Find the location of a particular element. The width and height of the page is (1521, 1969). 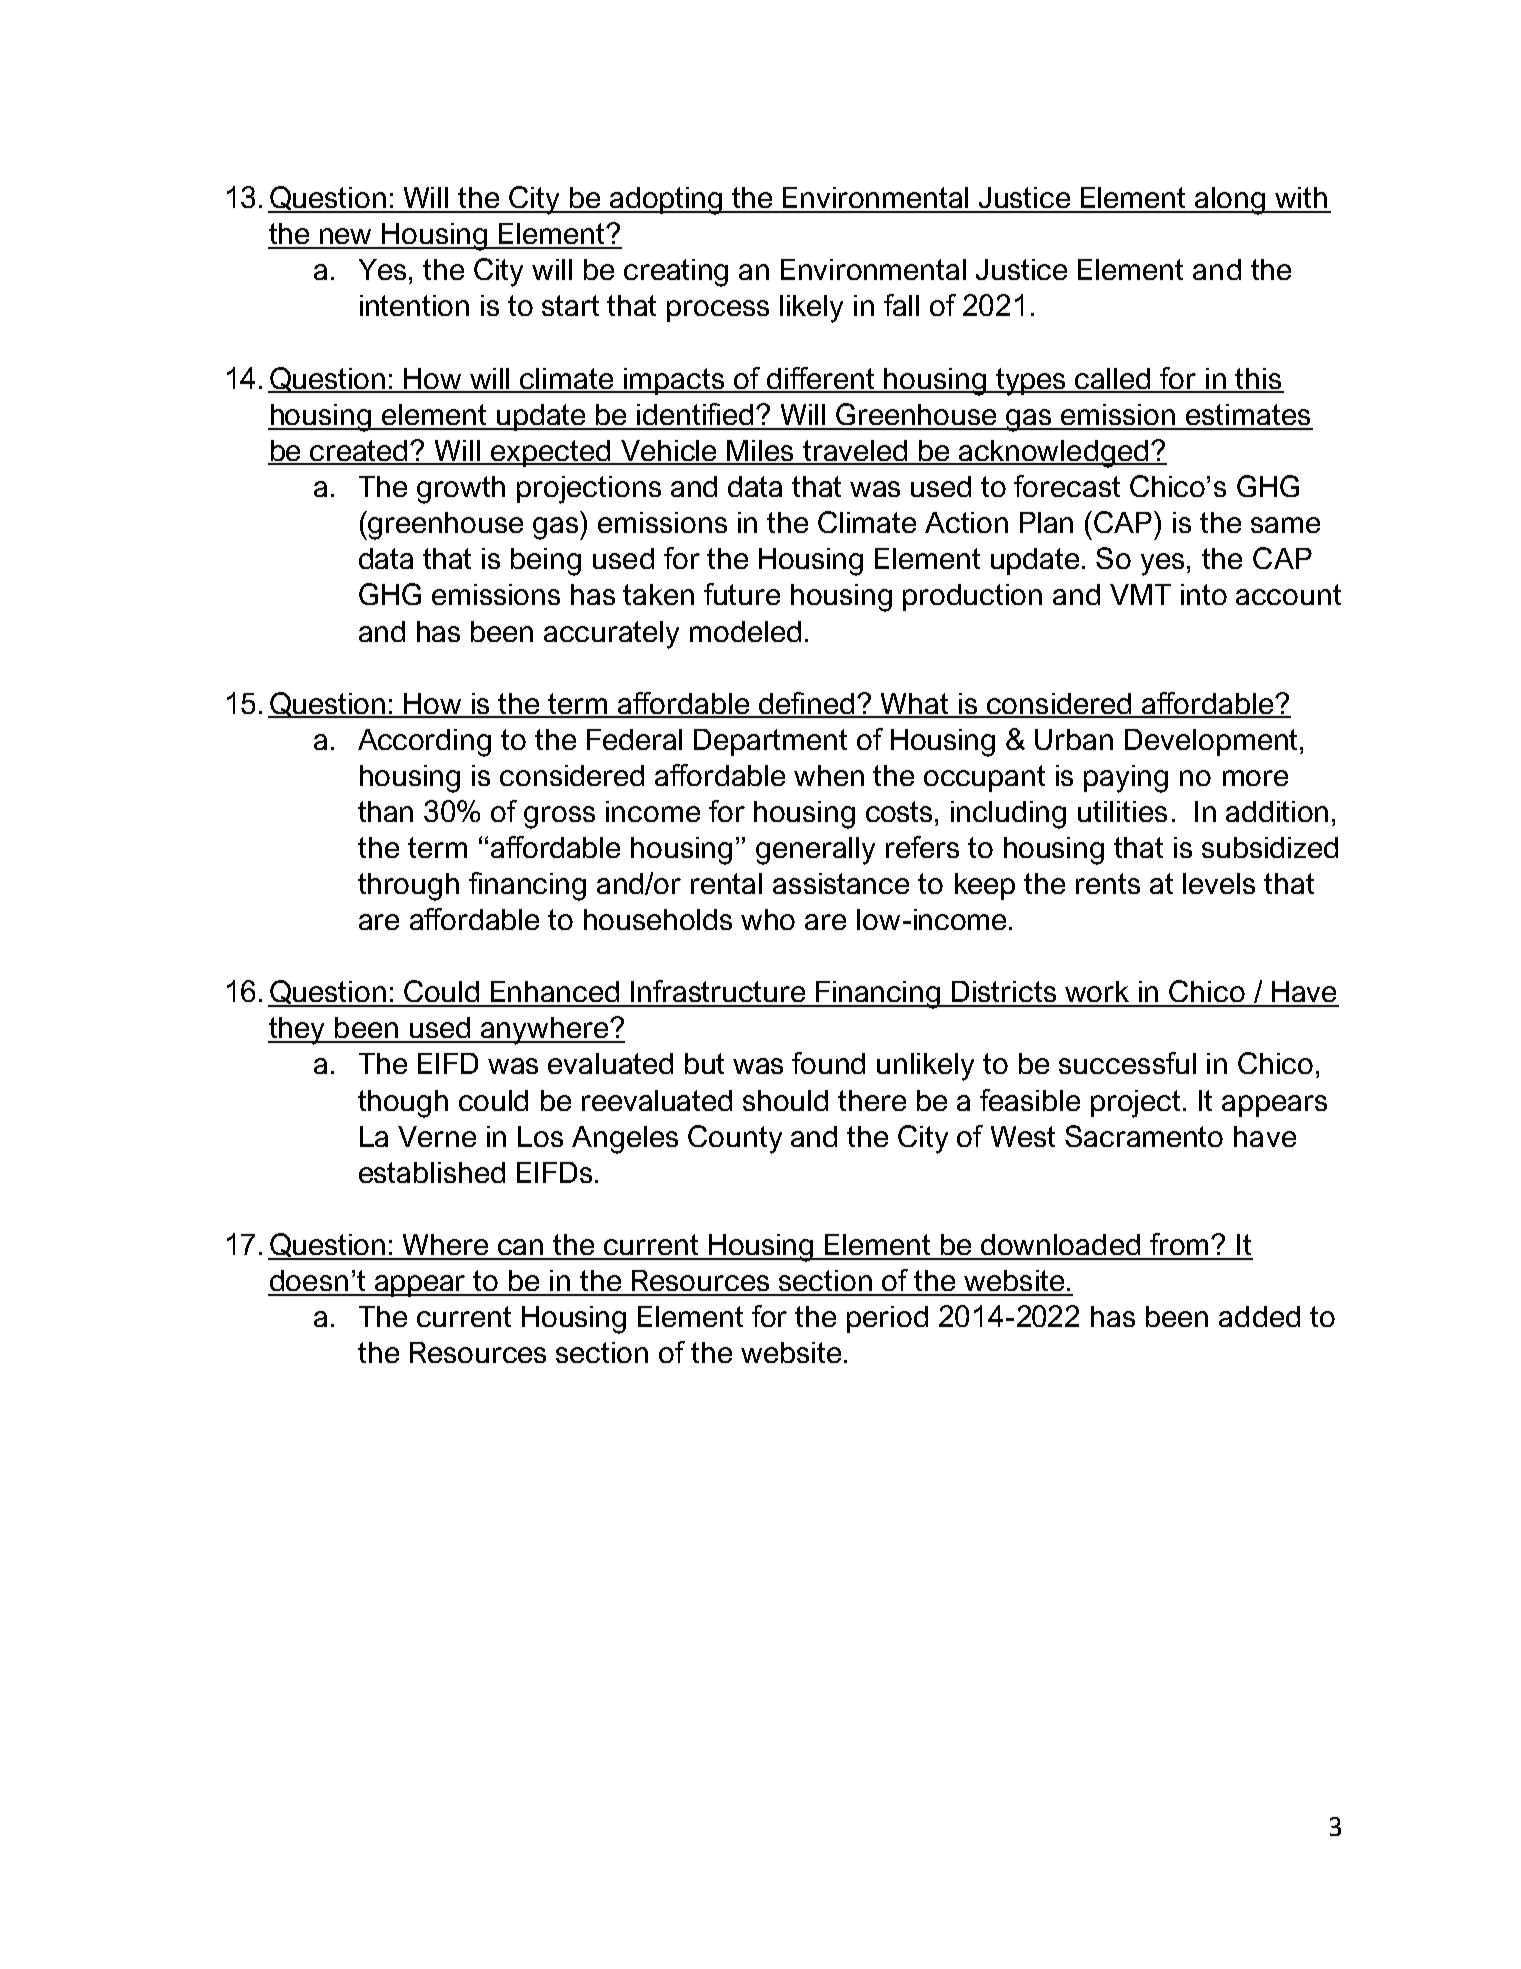

through is located at coordinates (408, 887).
